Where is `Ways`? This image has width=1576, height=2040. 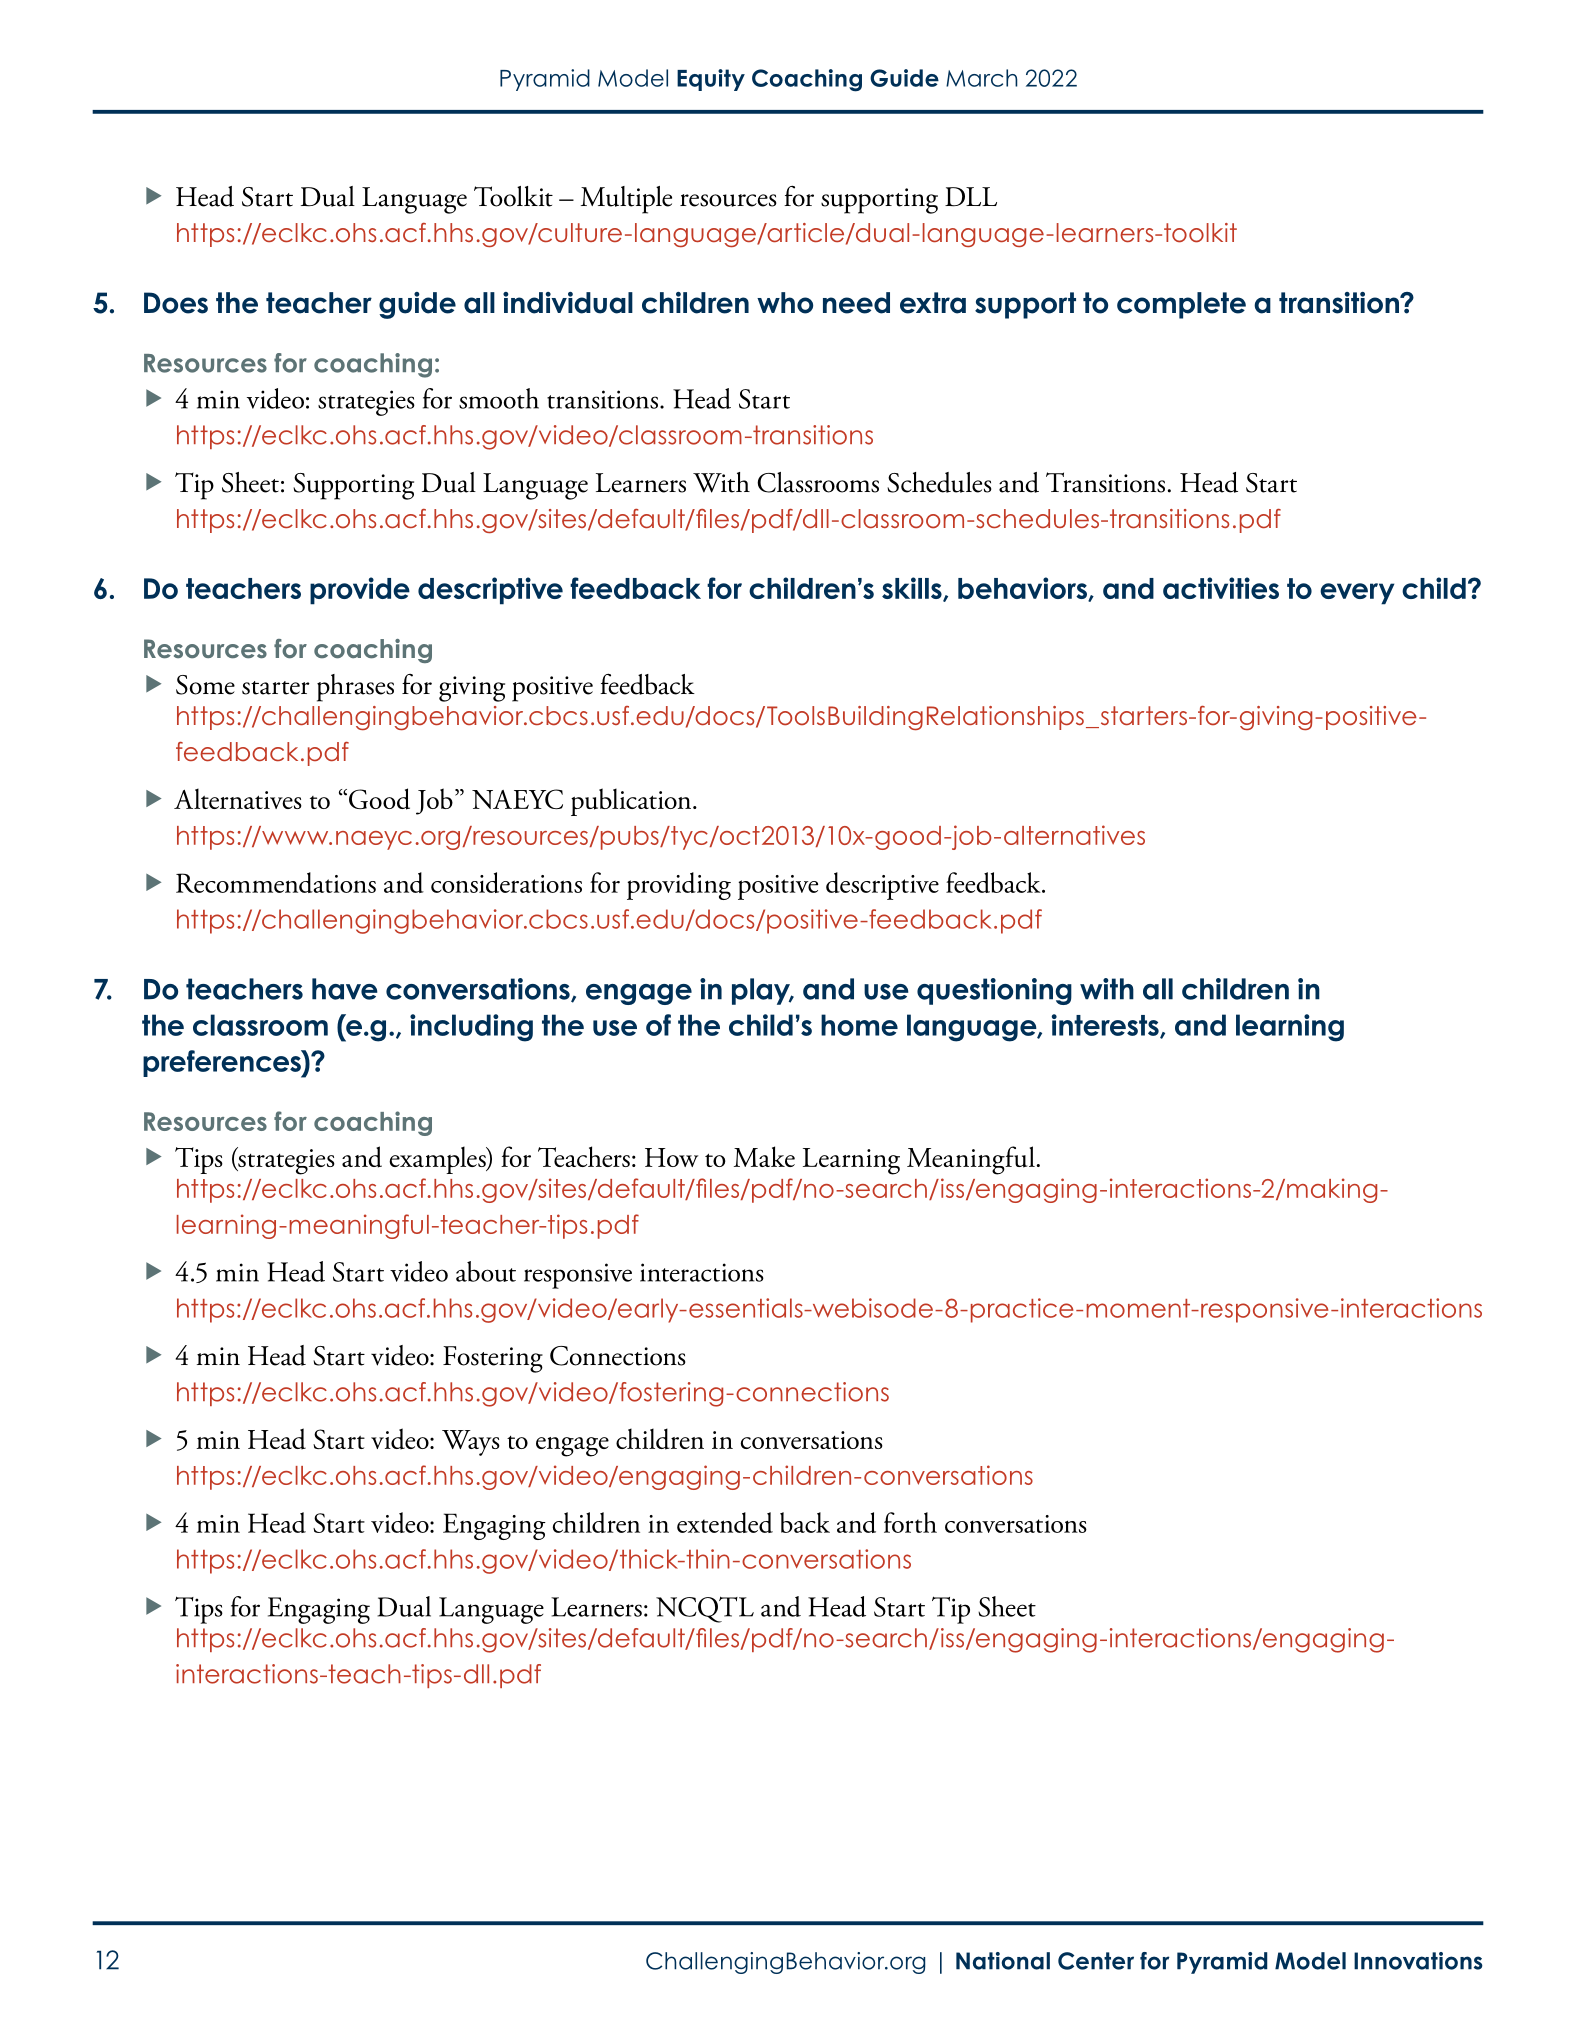
Ways is located at coordinates (471, 1443).
